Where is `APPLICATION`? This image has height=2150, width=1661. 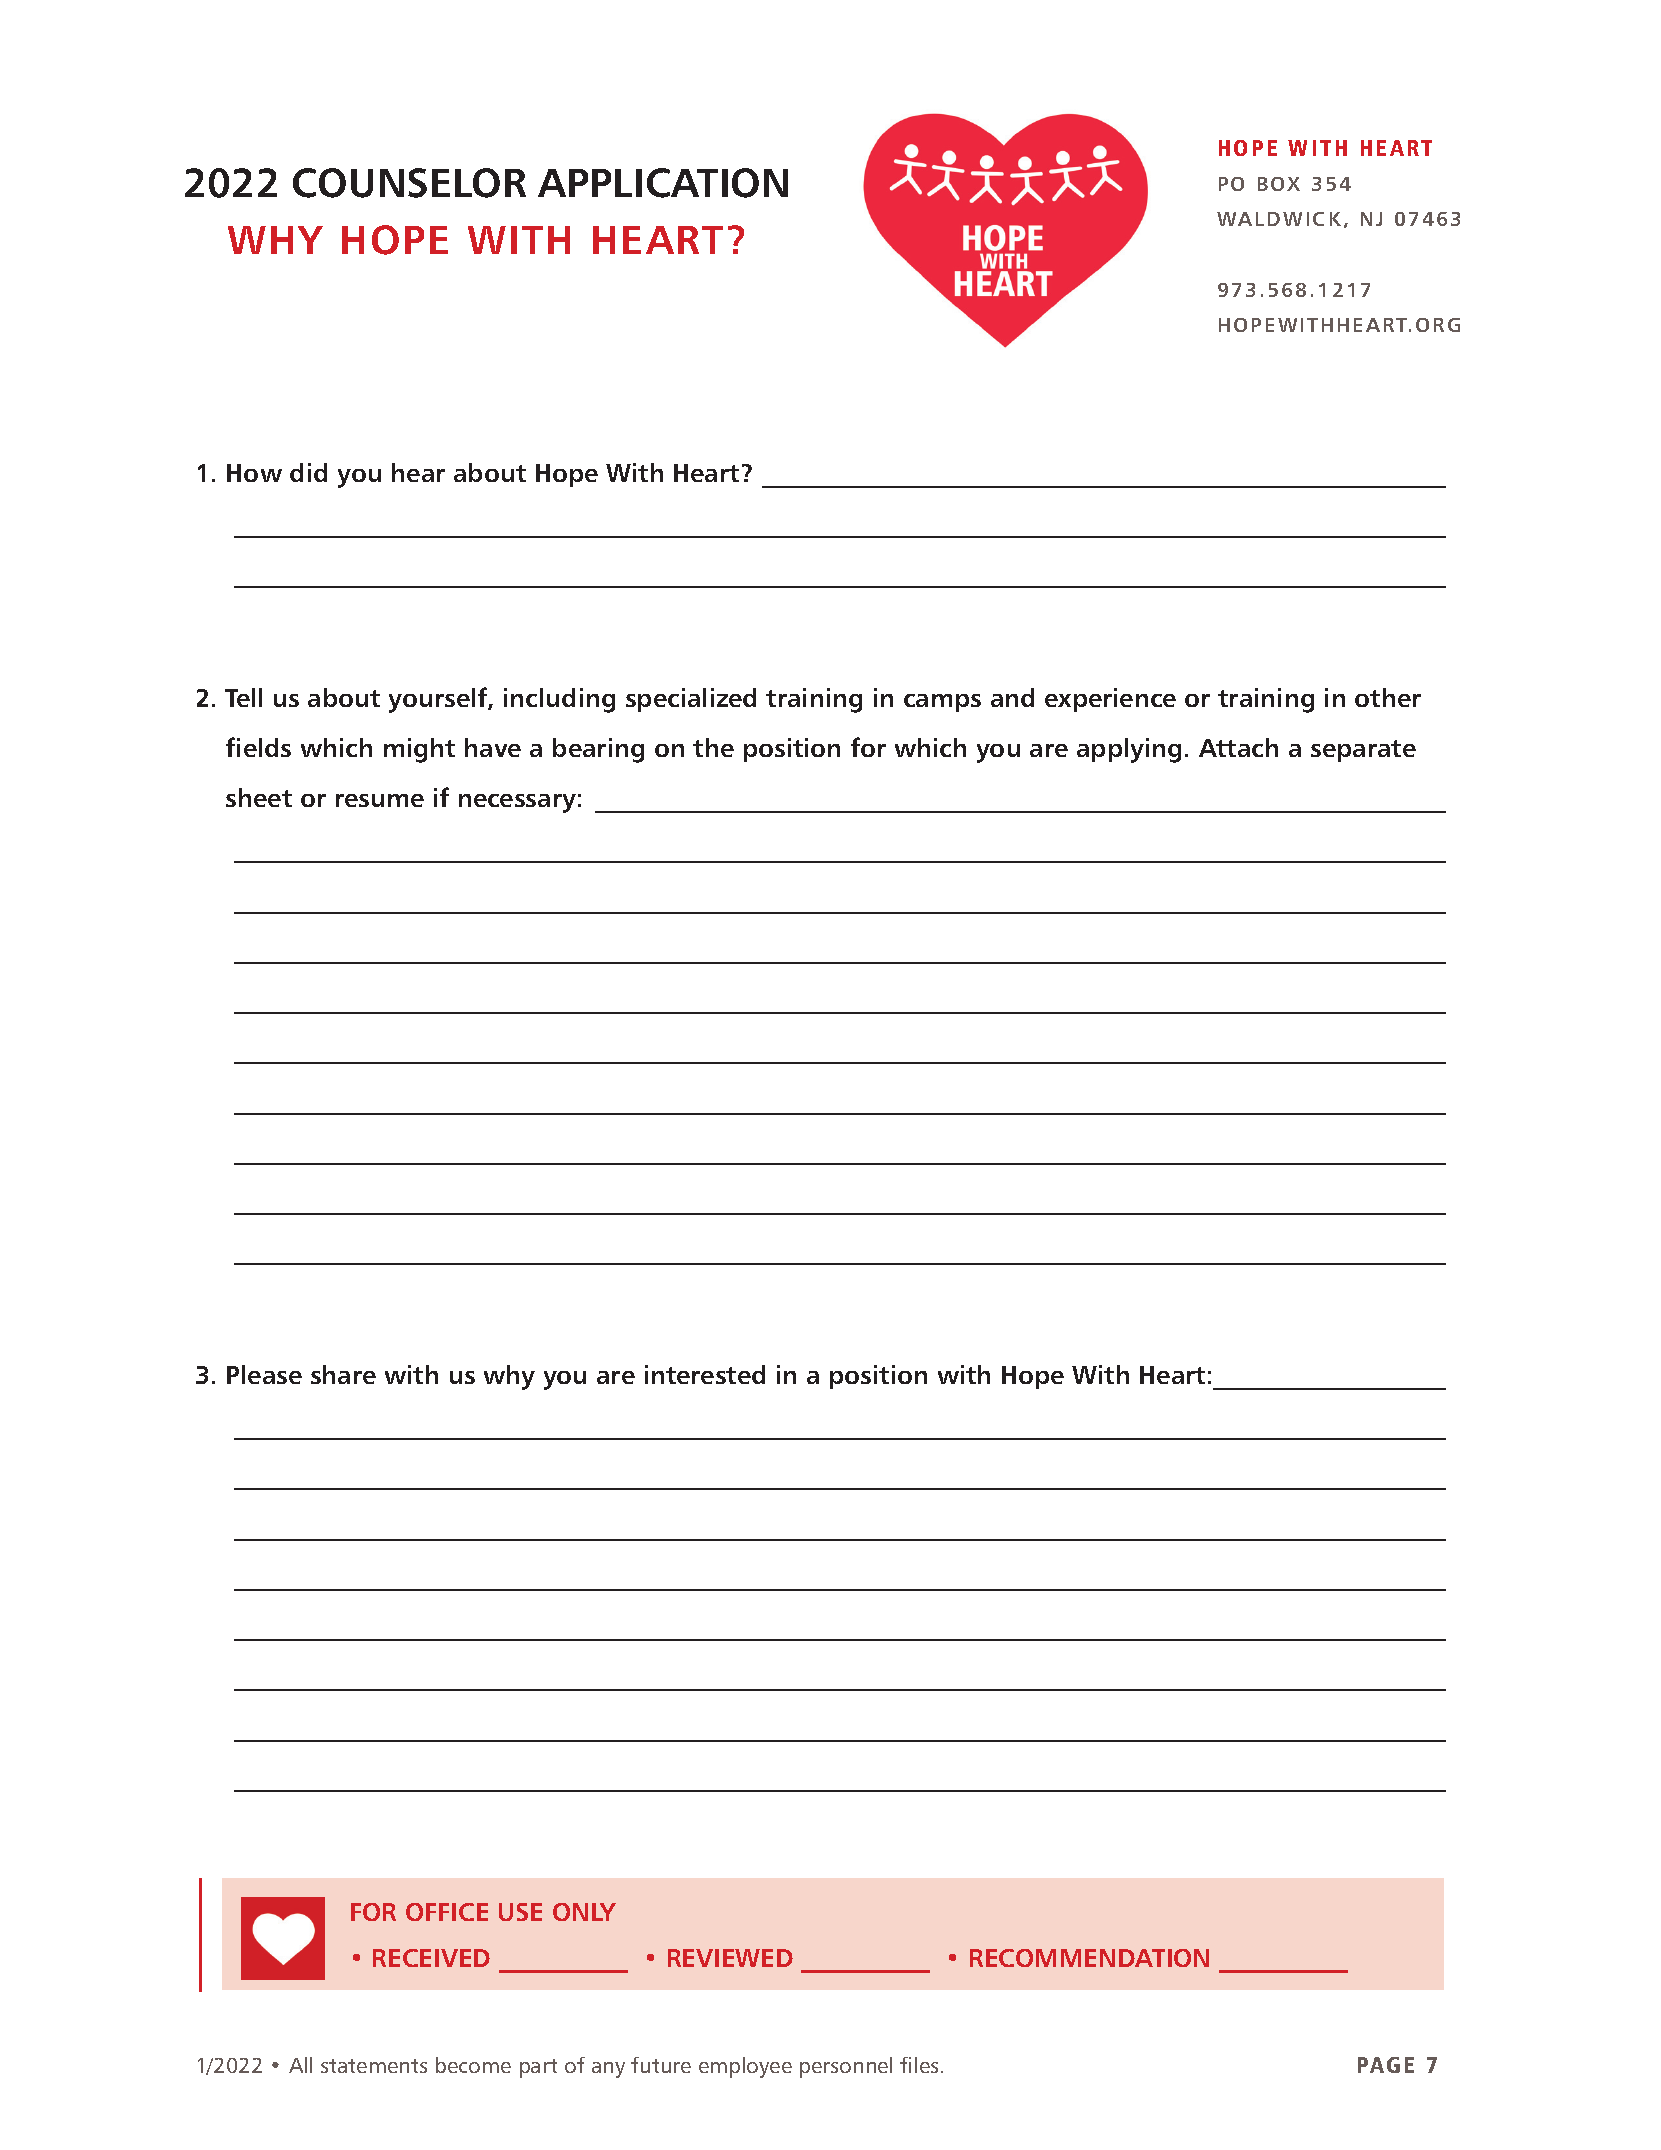
APPLICATION is located at coordinates (663, 183).
